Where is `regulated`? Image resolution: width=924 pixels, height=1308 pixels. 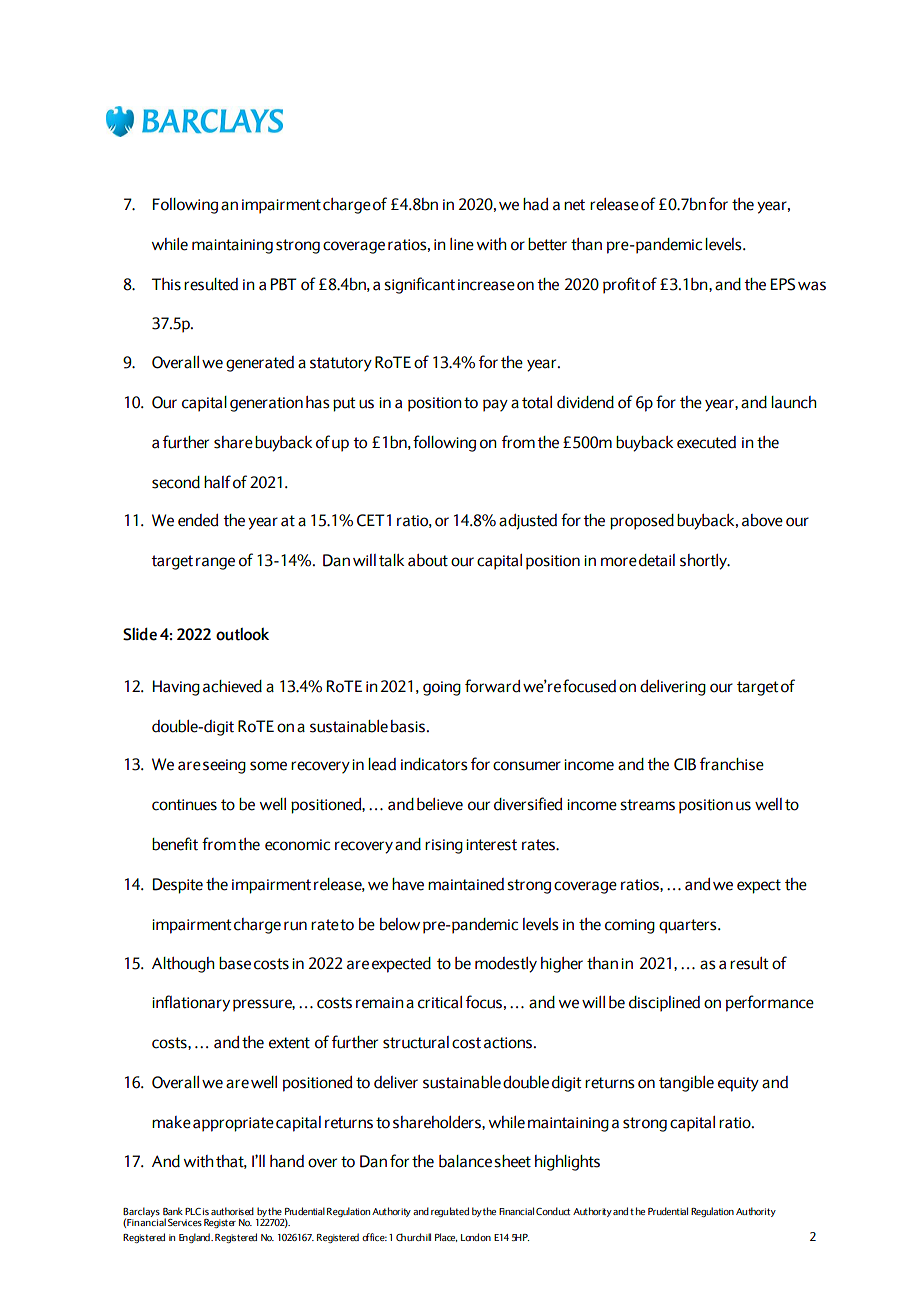 regulated is located at coordinates (450, 1212).
